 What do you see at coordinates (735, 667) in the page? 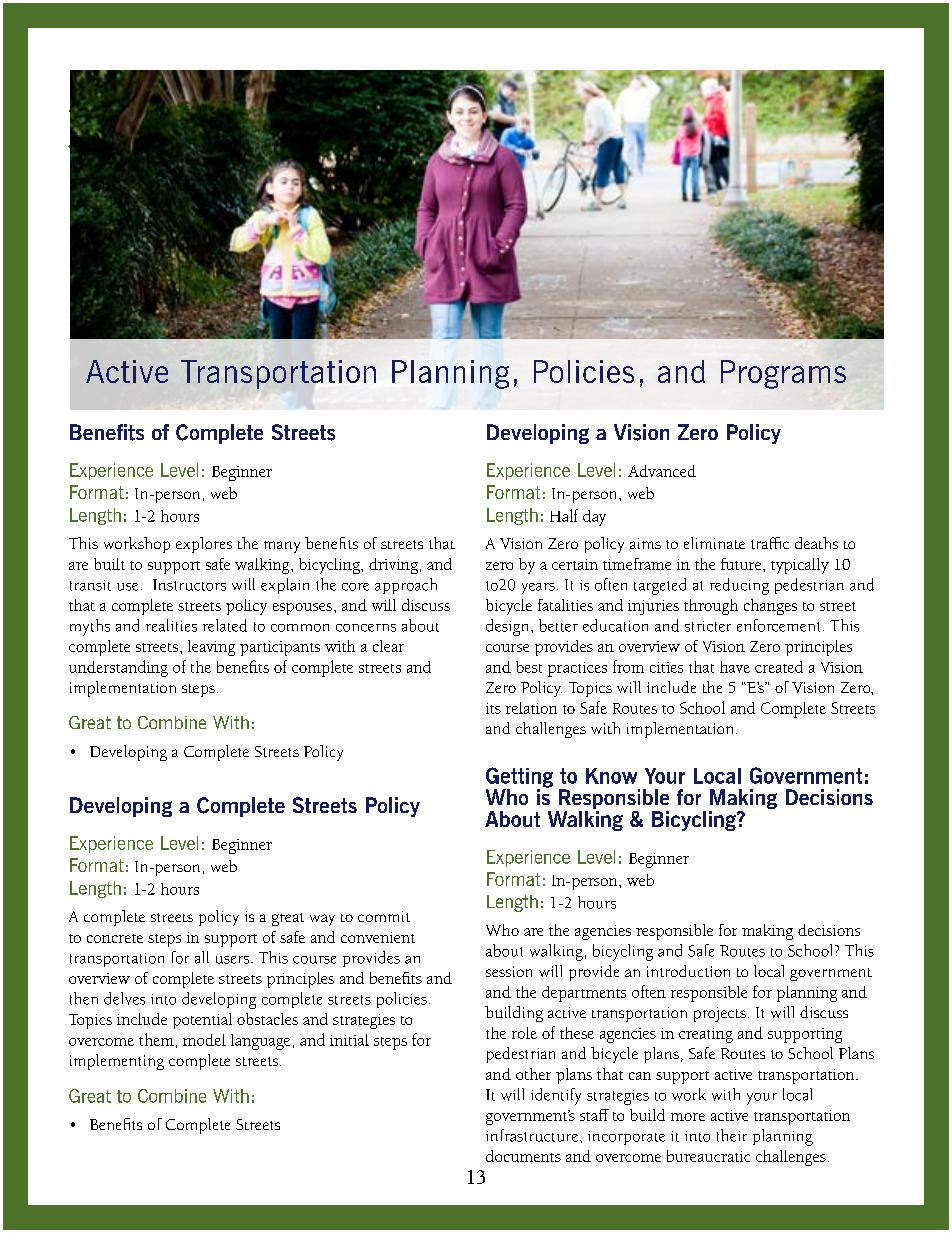
I see `have` at bounding box center [735, 667].
